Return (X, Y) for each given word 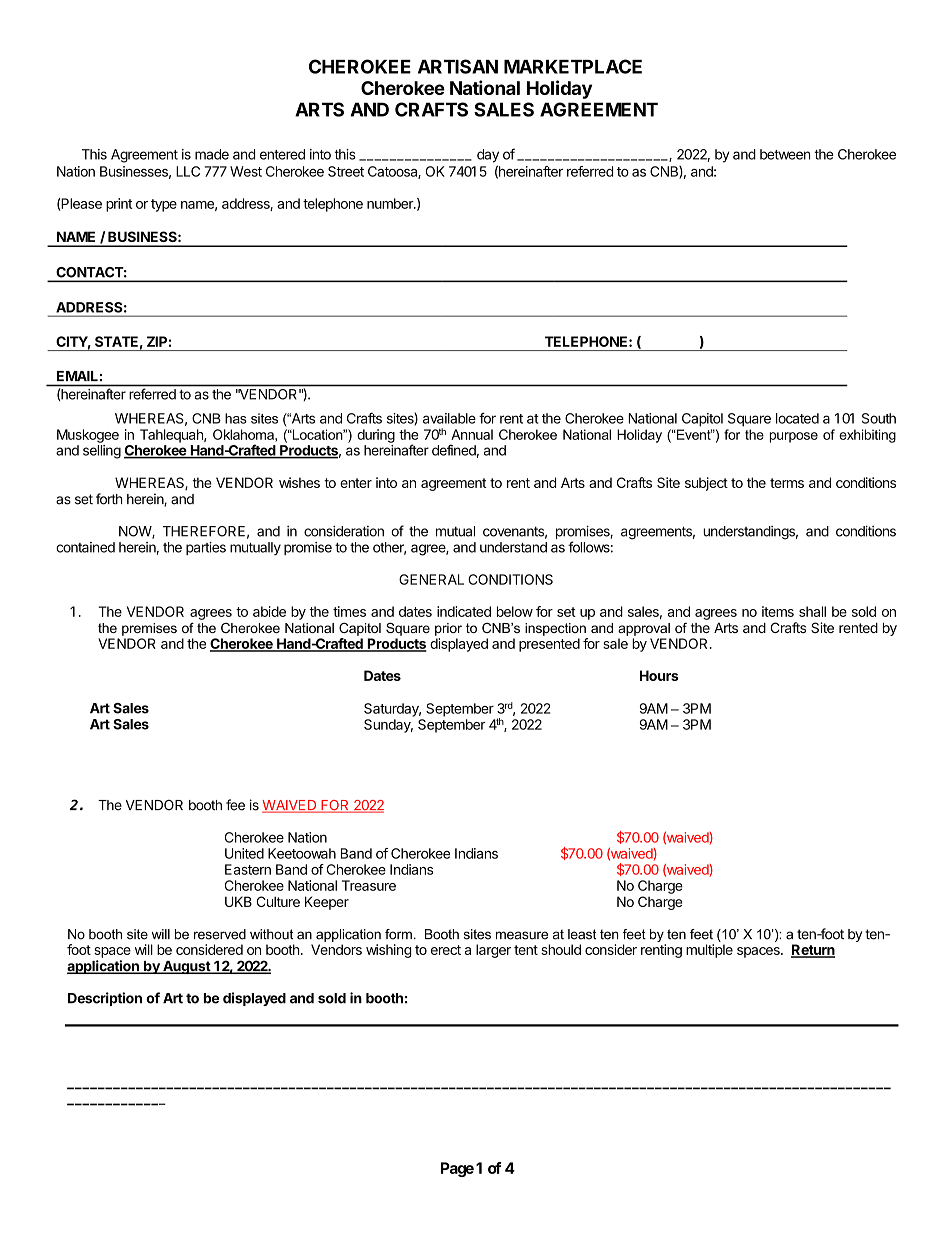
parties (206, 548)
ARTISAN (458, 66)
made (212, 154)
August (186, 967)
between (785, 154)
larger (493, 951)
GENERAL (431, 579)
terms (787, 483)
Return (813, 950)
